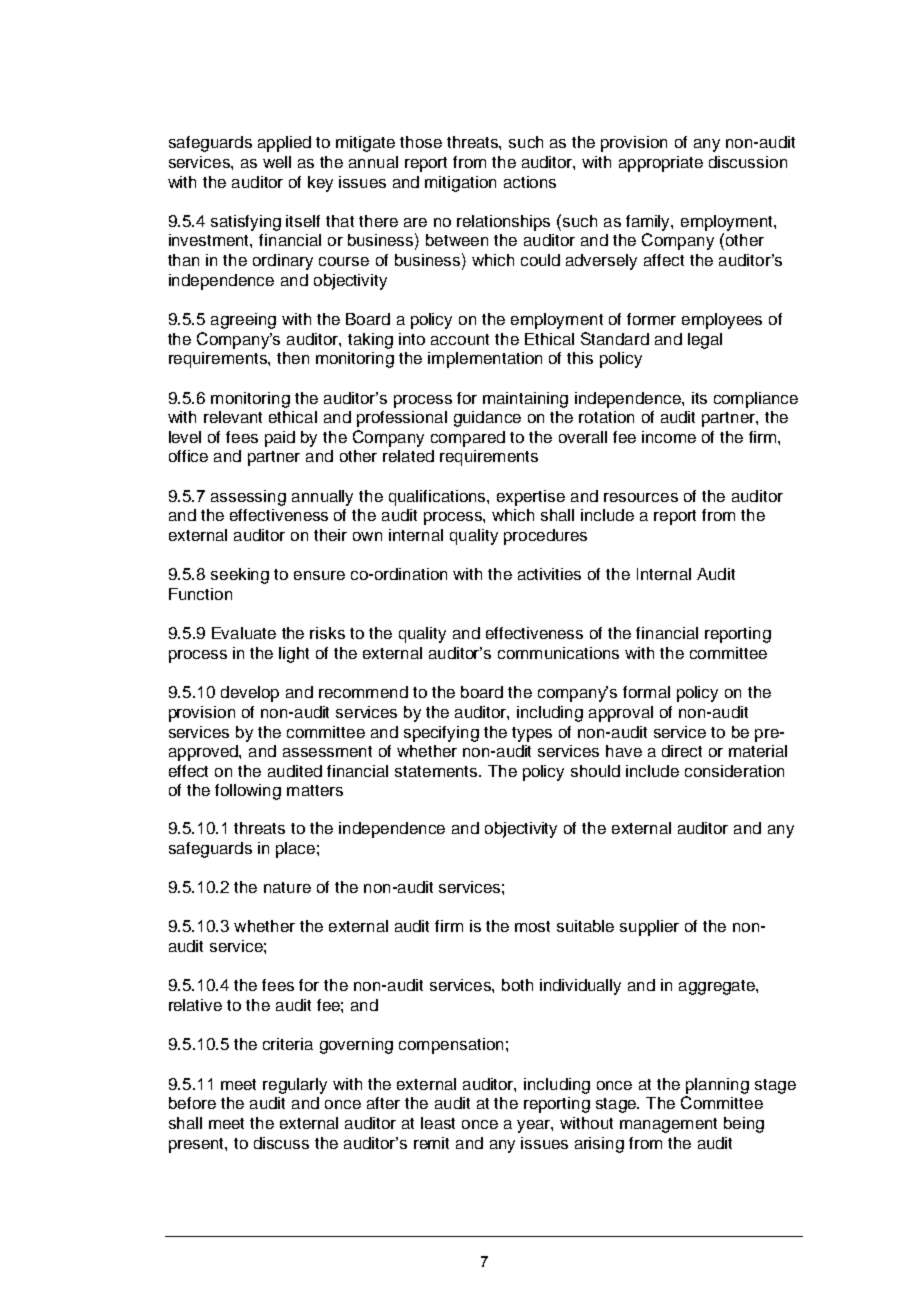 The height and width of the document is (1308, 924). What do you see at coordinates (437, 771) in the document?
I see `statements` at bounding box center [437, 771].
